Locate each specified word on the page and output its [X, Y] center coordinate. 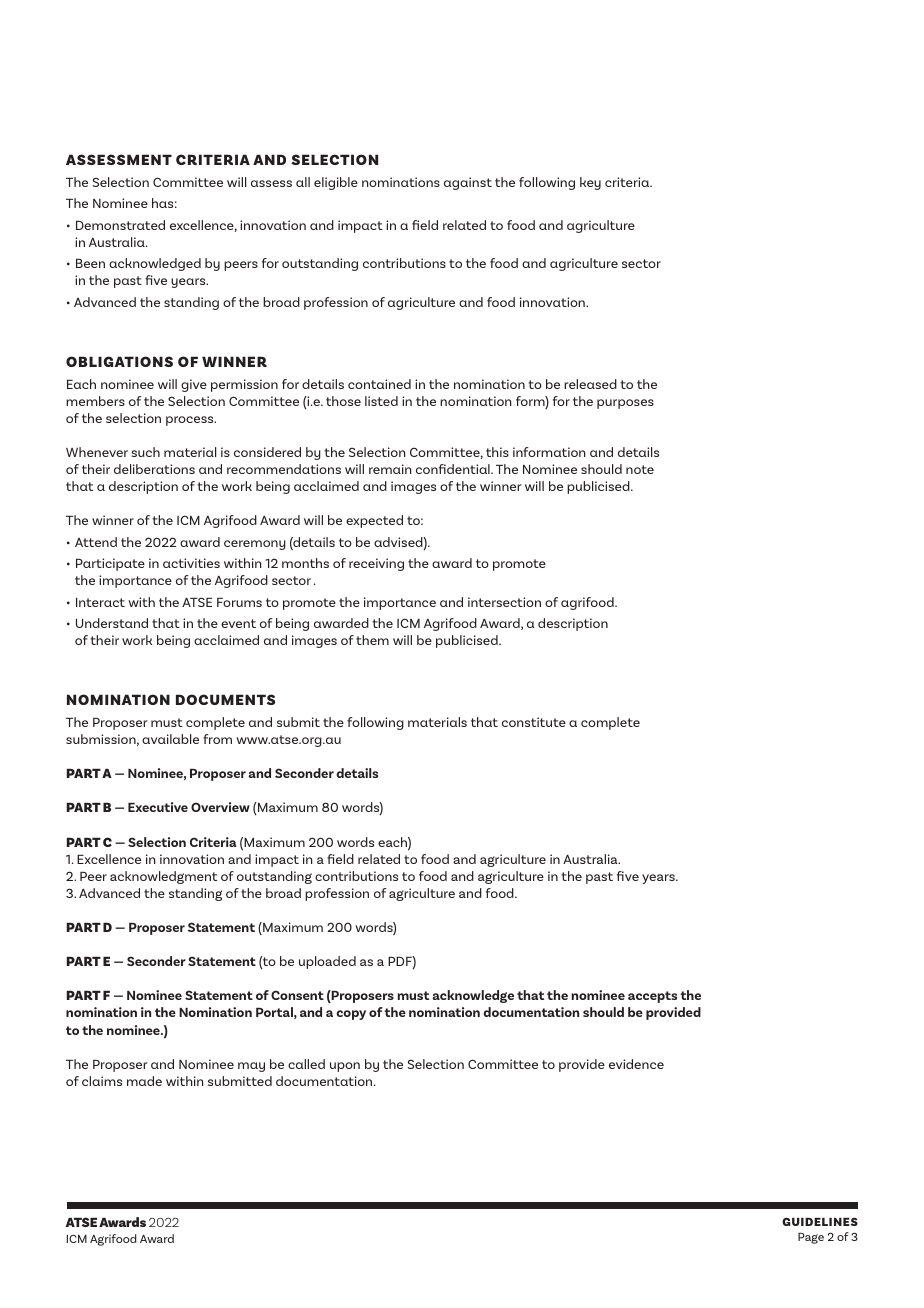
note [640, 469]
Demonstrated [120, 225]
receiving [376, 564]
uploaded [327, 962]
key [590, 183]
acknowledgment [163, 877]
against [468, 183]
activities [191, 563]
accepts [652, 997]
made [144, 1081]
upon [345, 1067]
